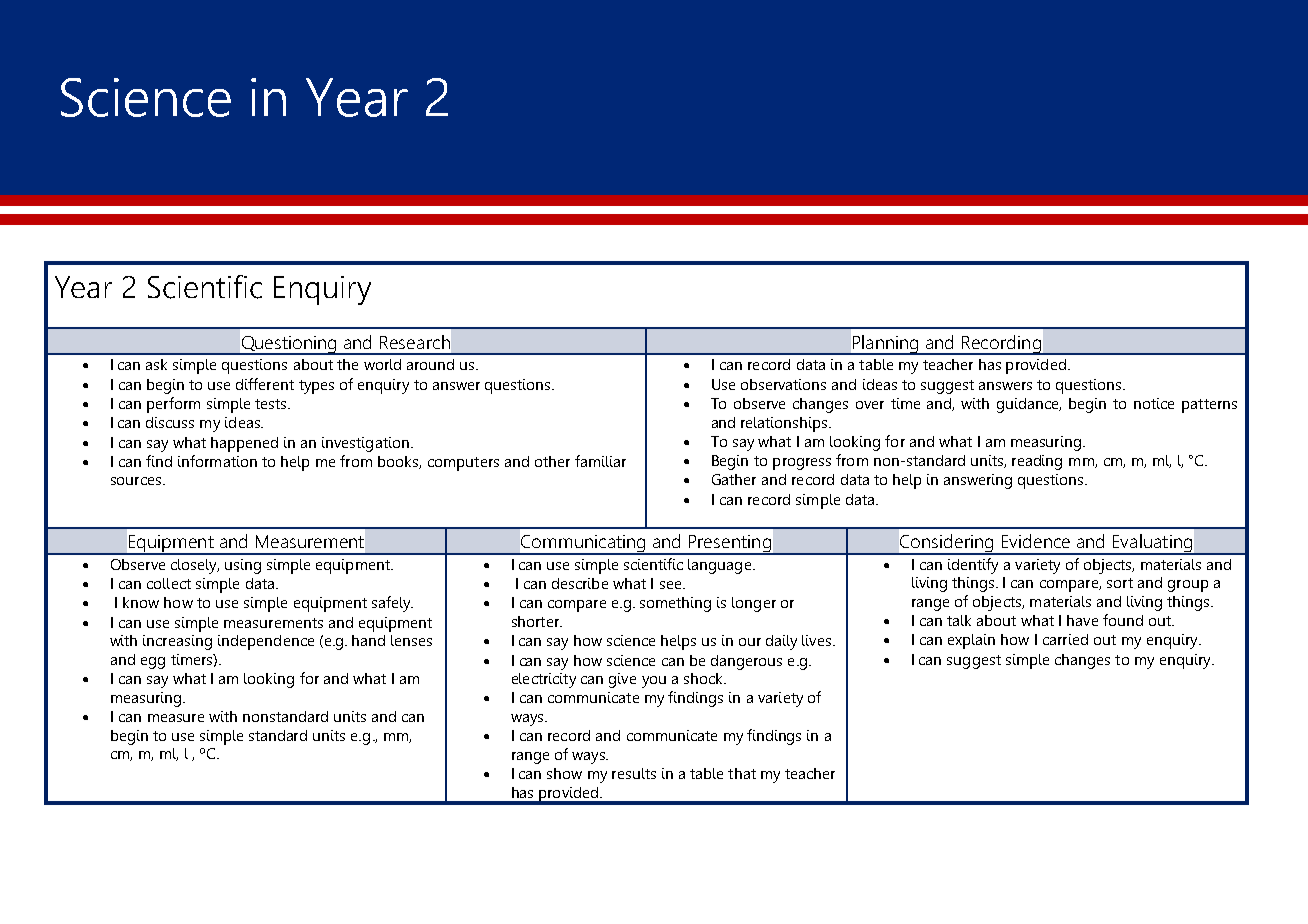  What do you see at coordinates (289, 345) in the screenshot?
I see `Questioning` at bounding box center [289, 345].
